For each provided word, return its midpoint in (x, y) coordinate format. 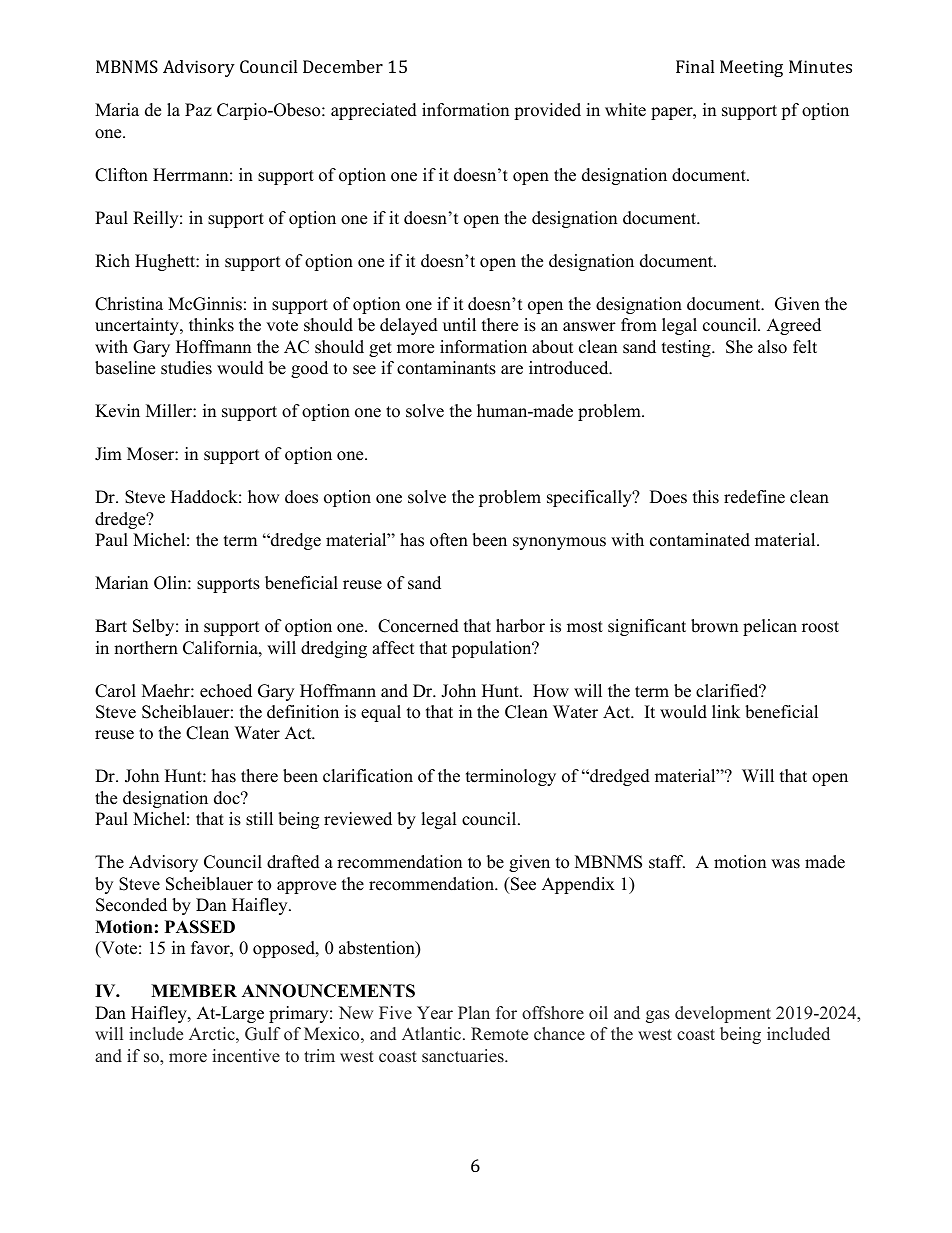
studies (186, 368)
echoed (226, 691)
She (739, 347)
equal (381, 713)
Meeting (751, 68)
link (726, 711)
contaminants (446, 368)
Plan (474, 1012)
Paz (198, 109)
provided (547, 111)
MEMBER (194, 990)
